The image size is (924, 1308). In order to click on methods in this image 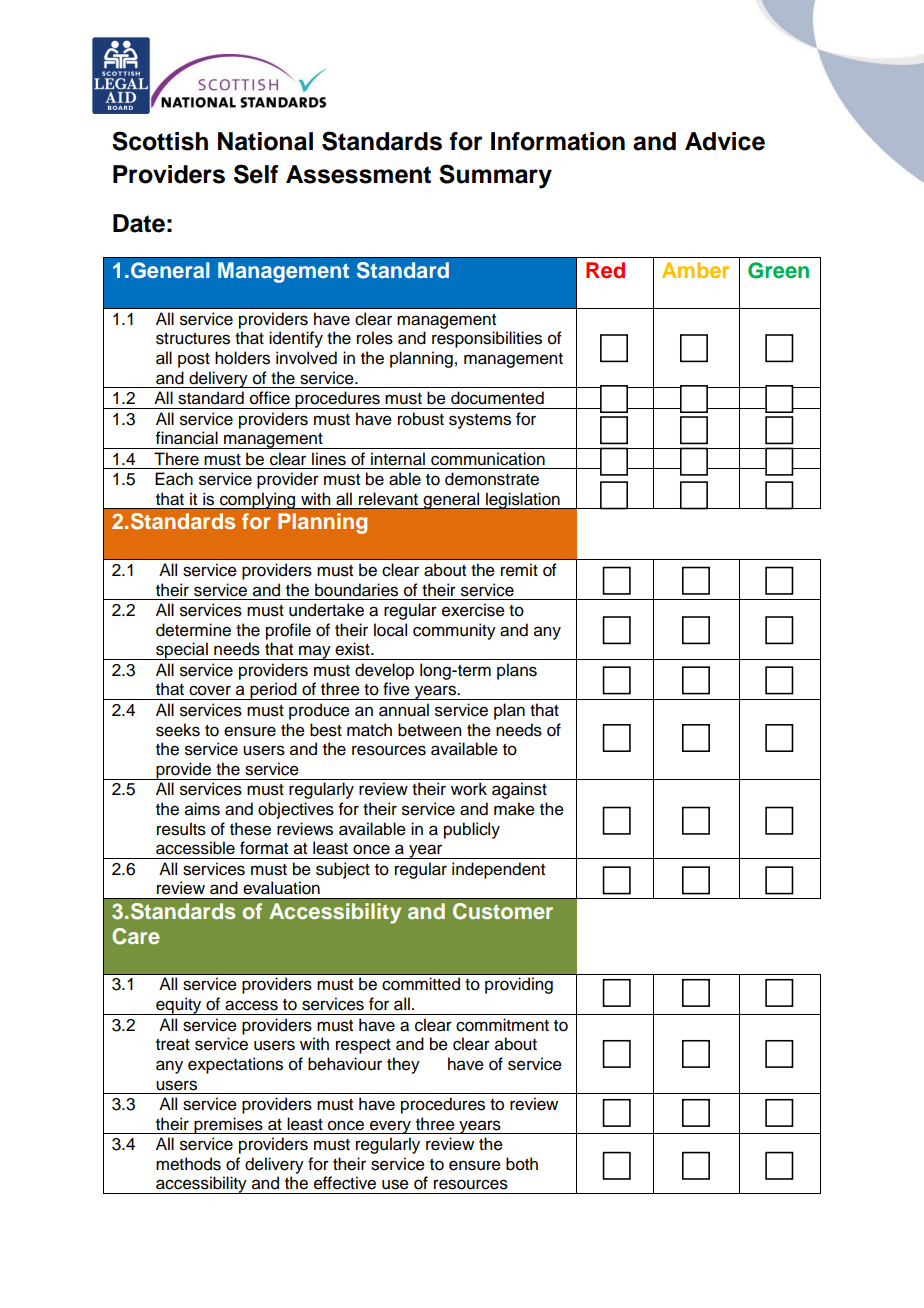, I will do `click(188, 1164)`.
